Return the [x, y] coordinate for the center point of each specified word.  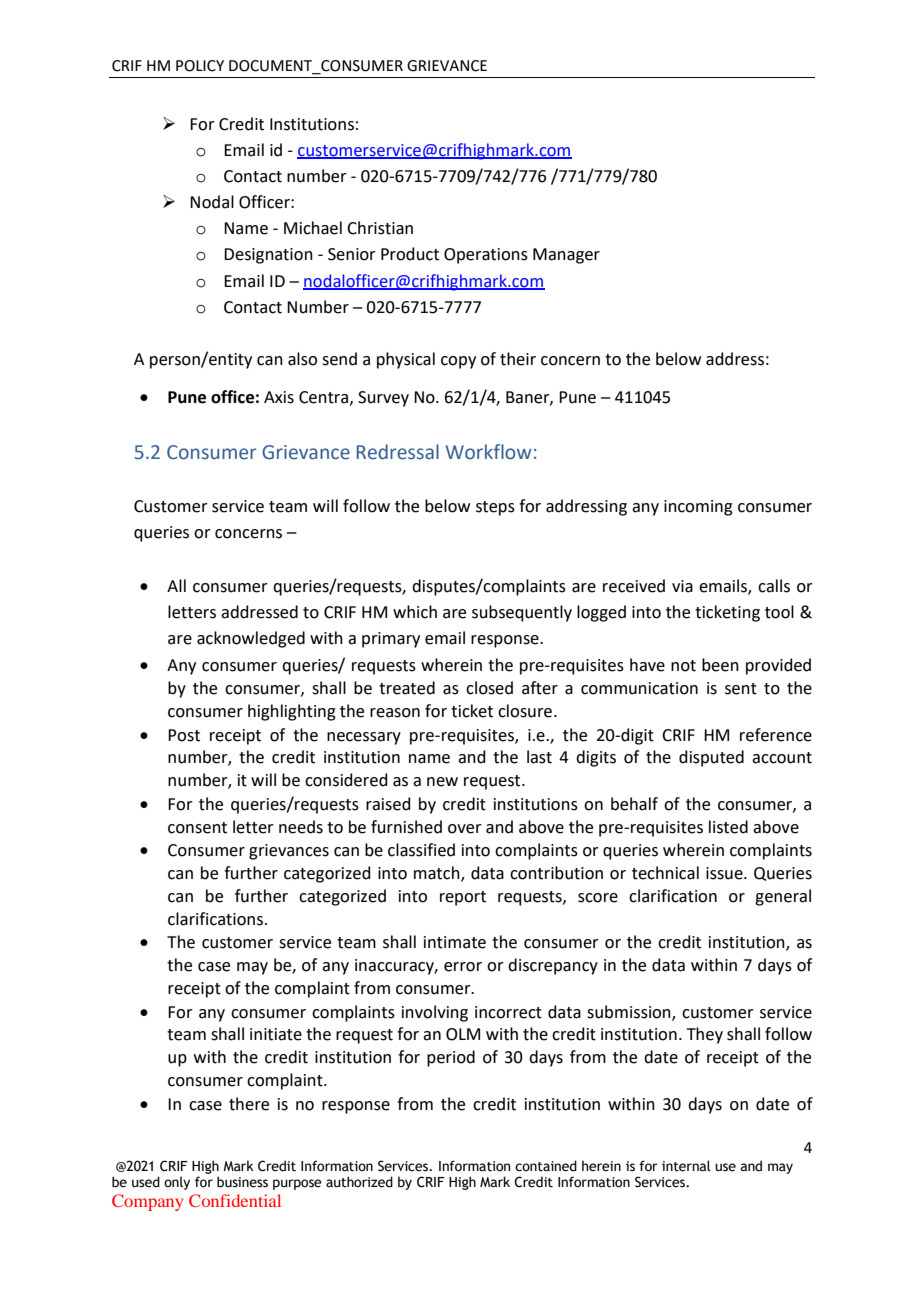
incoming [698, 508]
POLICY [200, 66]
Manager [566, 256]
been [720, 665]
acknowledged [251, 639]
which [415, 612]
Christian [380, 228]
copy [458, 362]
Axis [279, 397]
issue [725, 873]
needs [301, 827]
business [242, 1182]
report [463, 898]
